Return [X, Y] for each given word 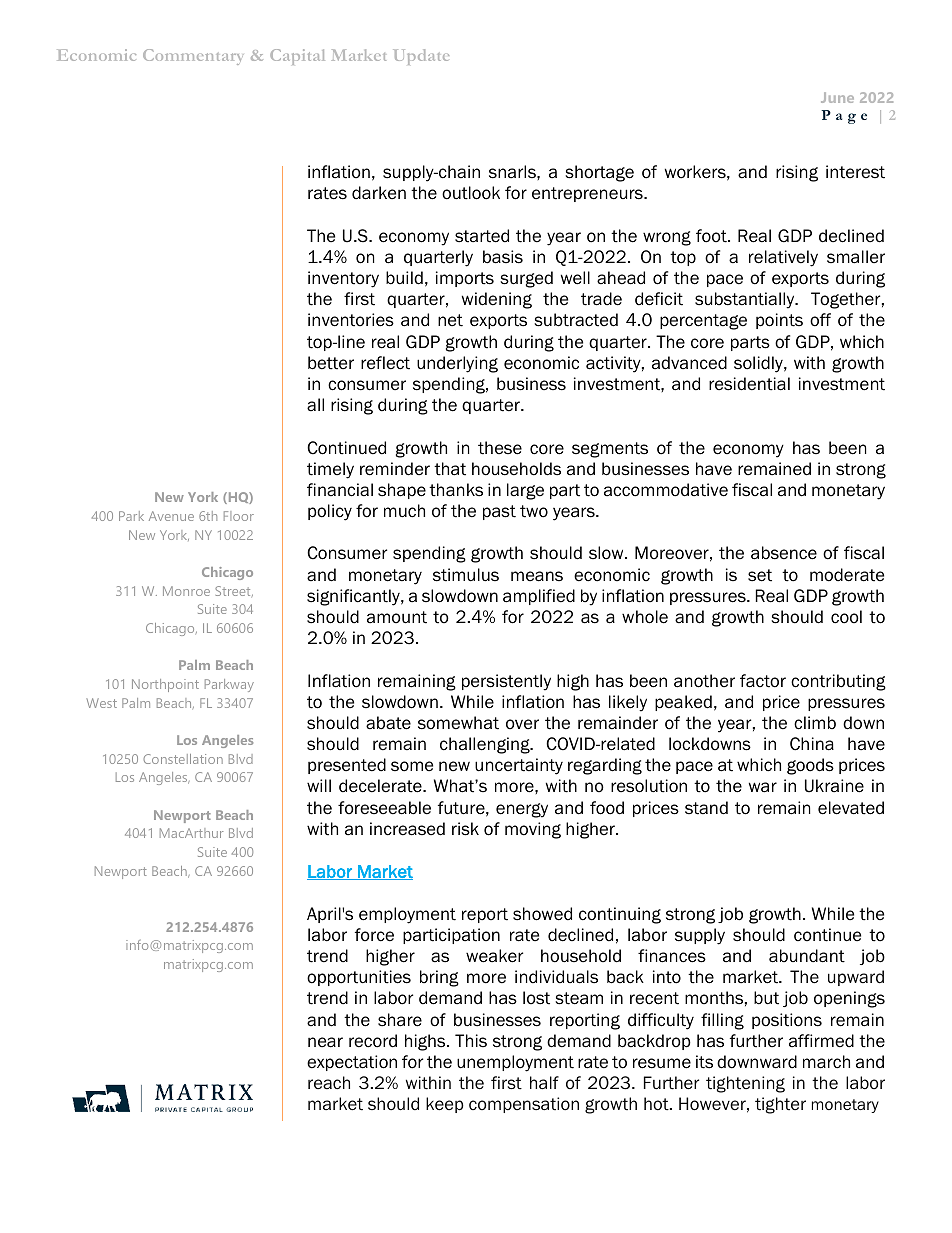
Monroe [186, 591]
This [471, 1041]
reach [329, 1083]
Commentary [193, 57]
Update [421, 57]
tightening [745, 1084]
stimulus [466, 575]
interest [855, 172]
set [760, 575]
